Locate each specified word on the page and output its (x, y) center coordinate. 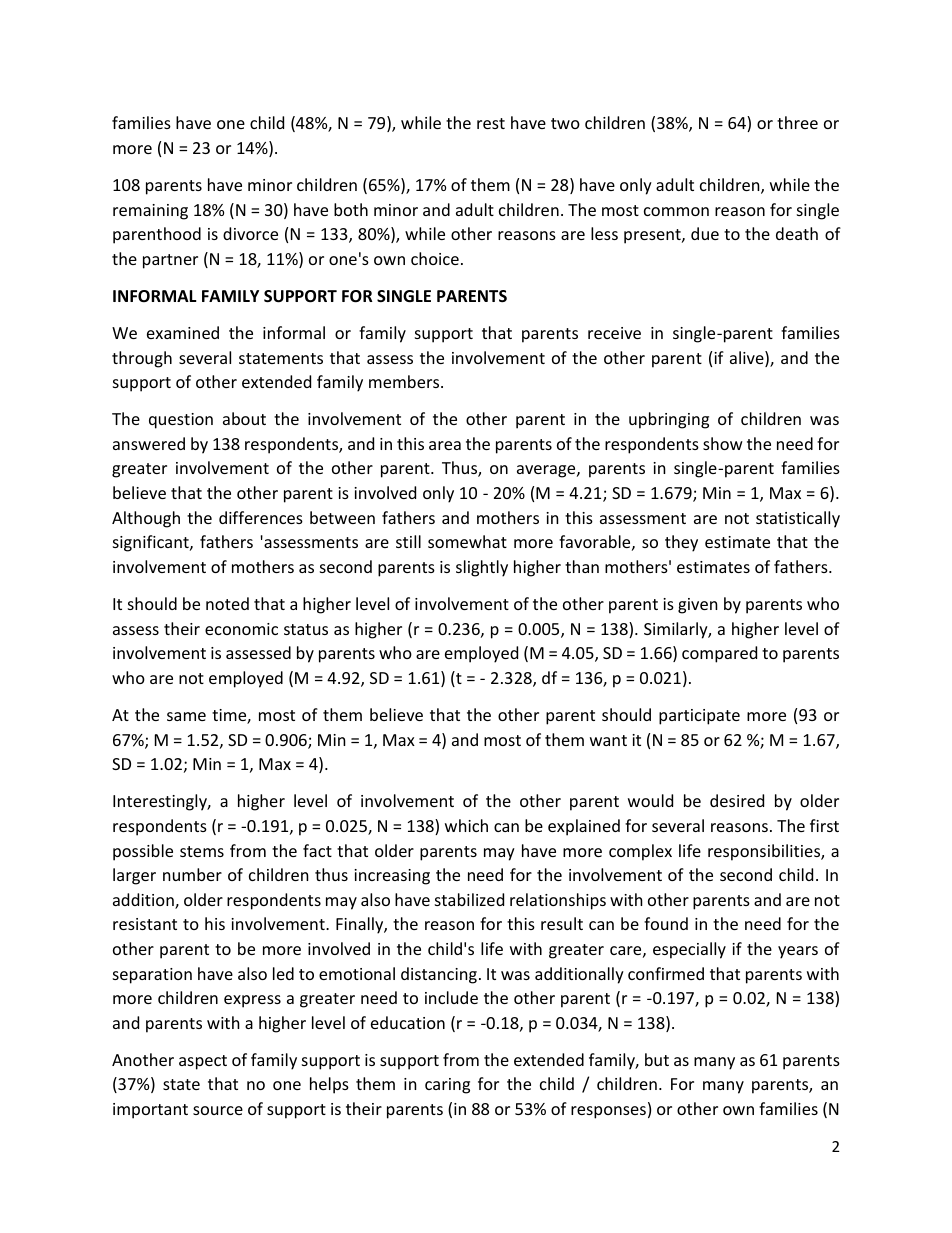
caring (447, 1086)
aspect (203, 1062)
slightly (482, 568)
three (797, 122)
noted (227, 603)
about (244, 418)
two (565, 123)
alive (748, 359)
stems (202, 851)
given (698, 606)
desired (737, 800)
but (657, 1059)
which (466, 825)
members (405, 381)
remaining (150, 212)
